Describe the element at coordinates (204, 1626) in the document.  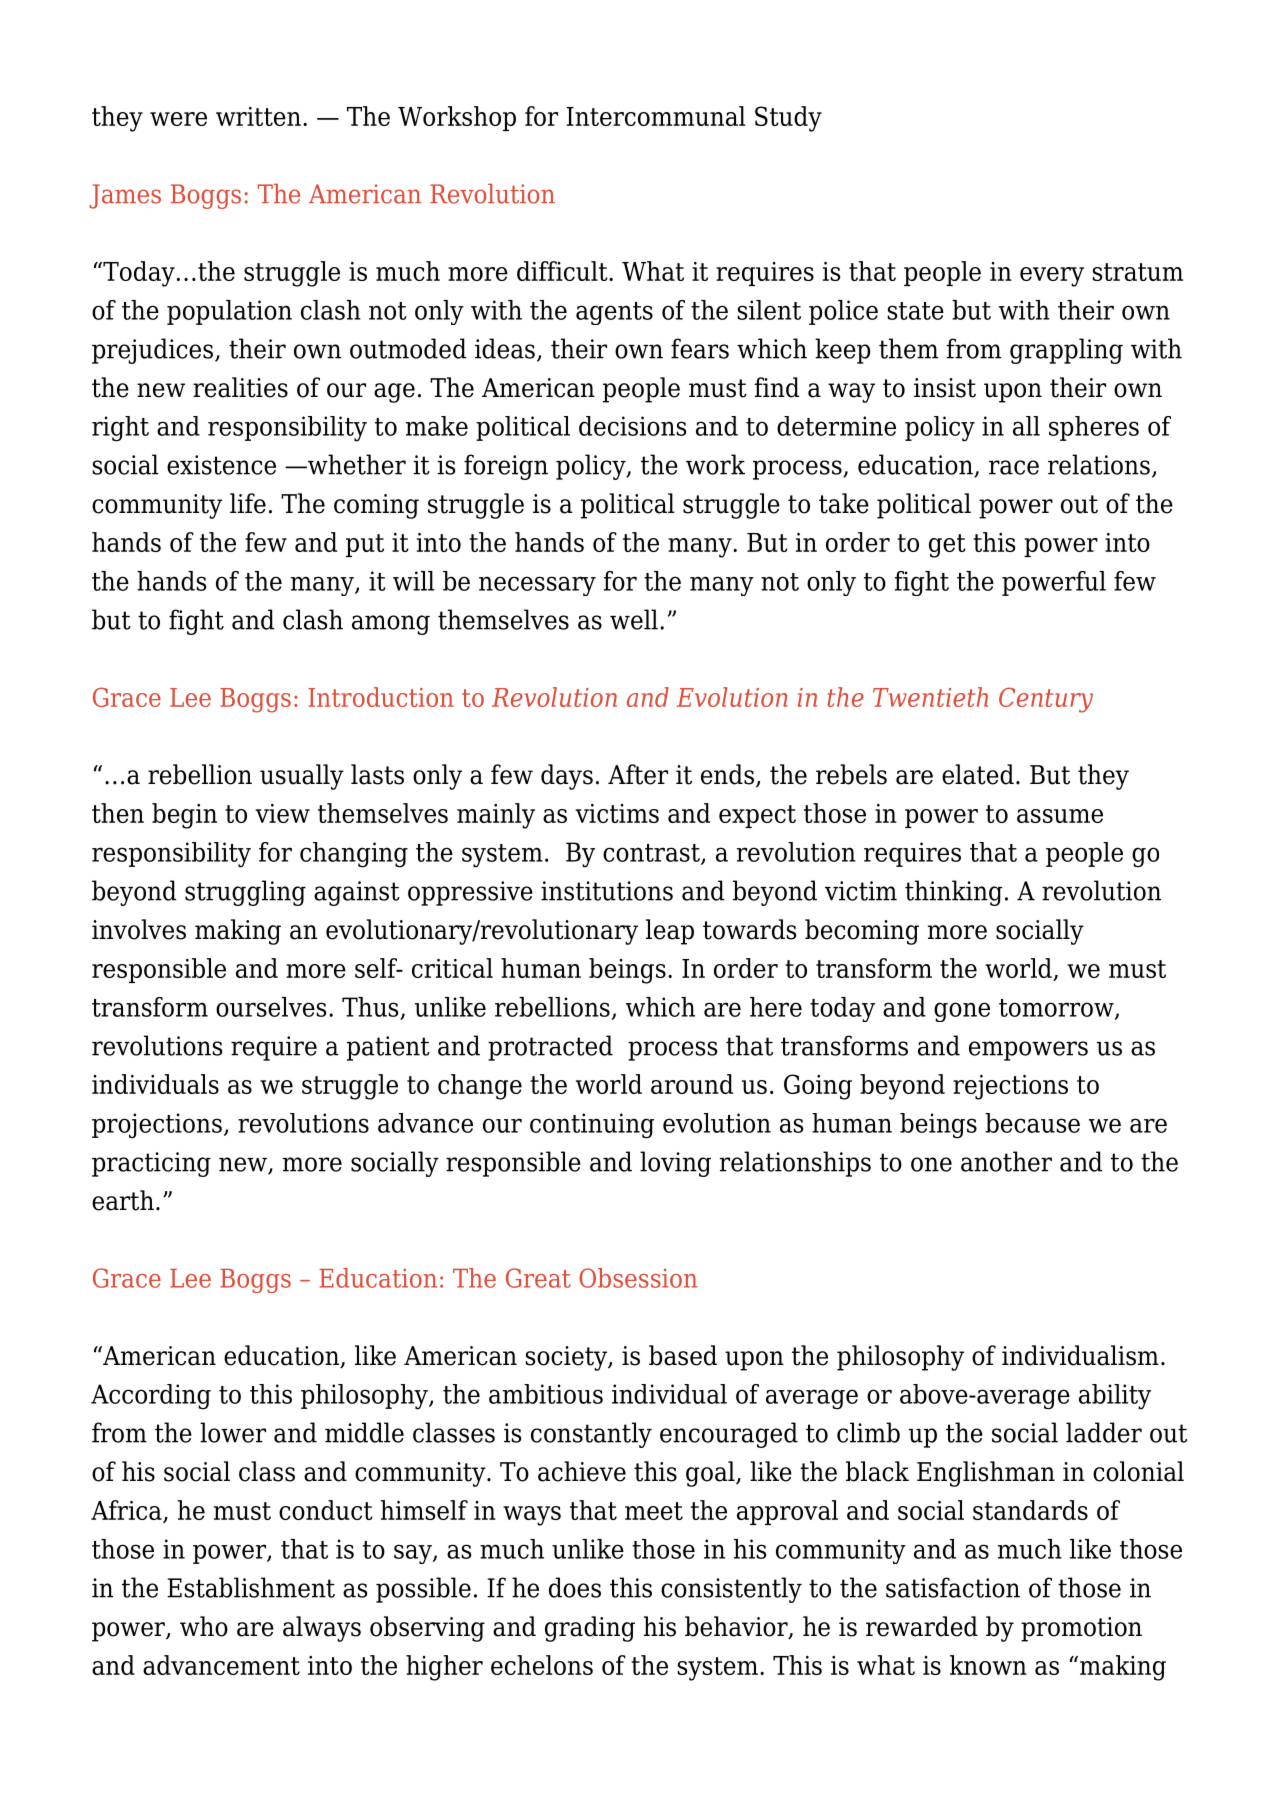
I see `who` at that location.
